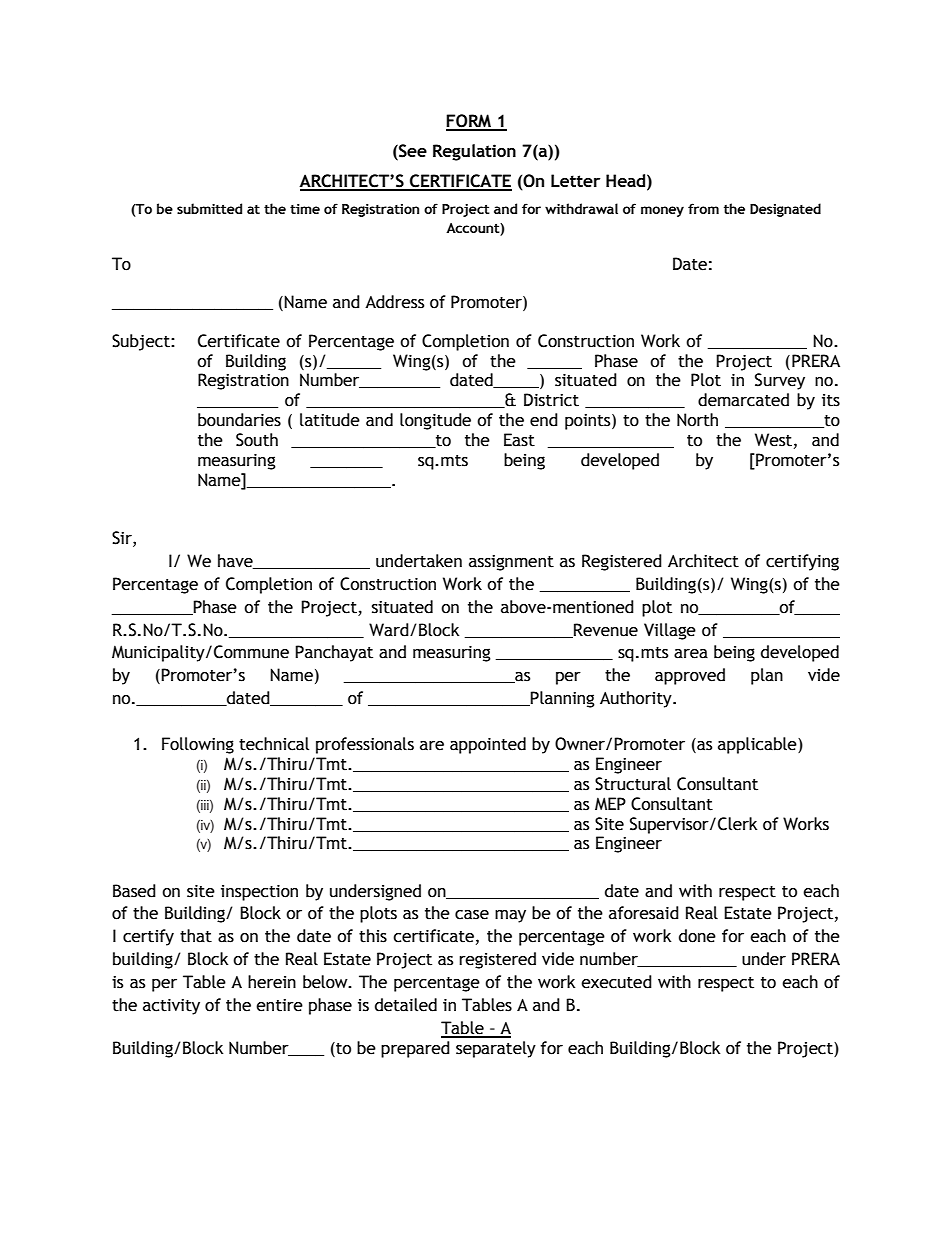  Describe the element at coordinates (780, 381) in the document. I see `Survey` at that location.
